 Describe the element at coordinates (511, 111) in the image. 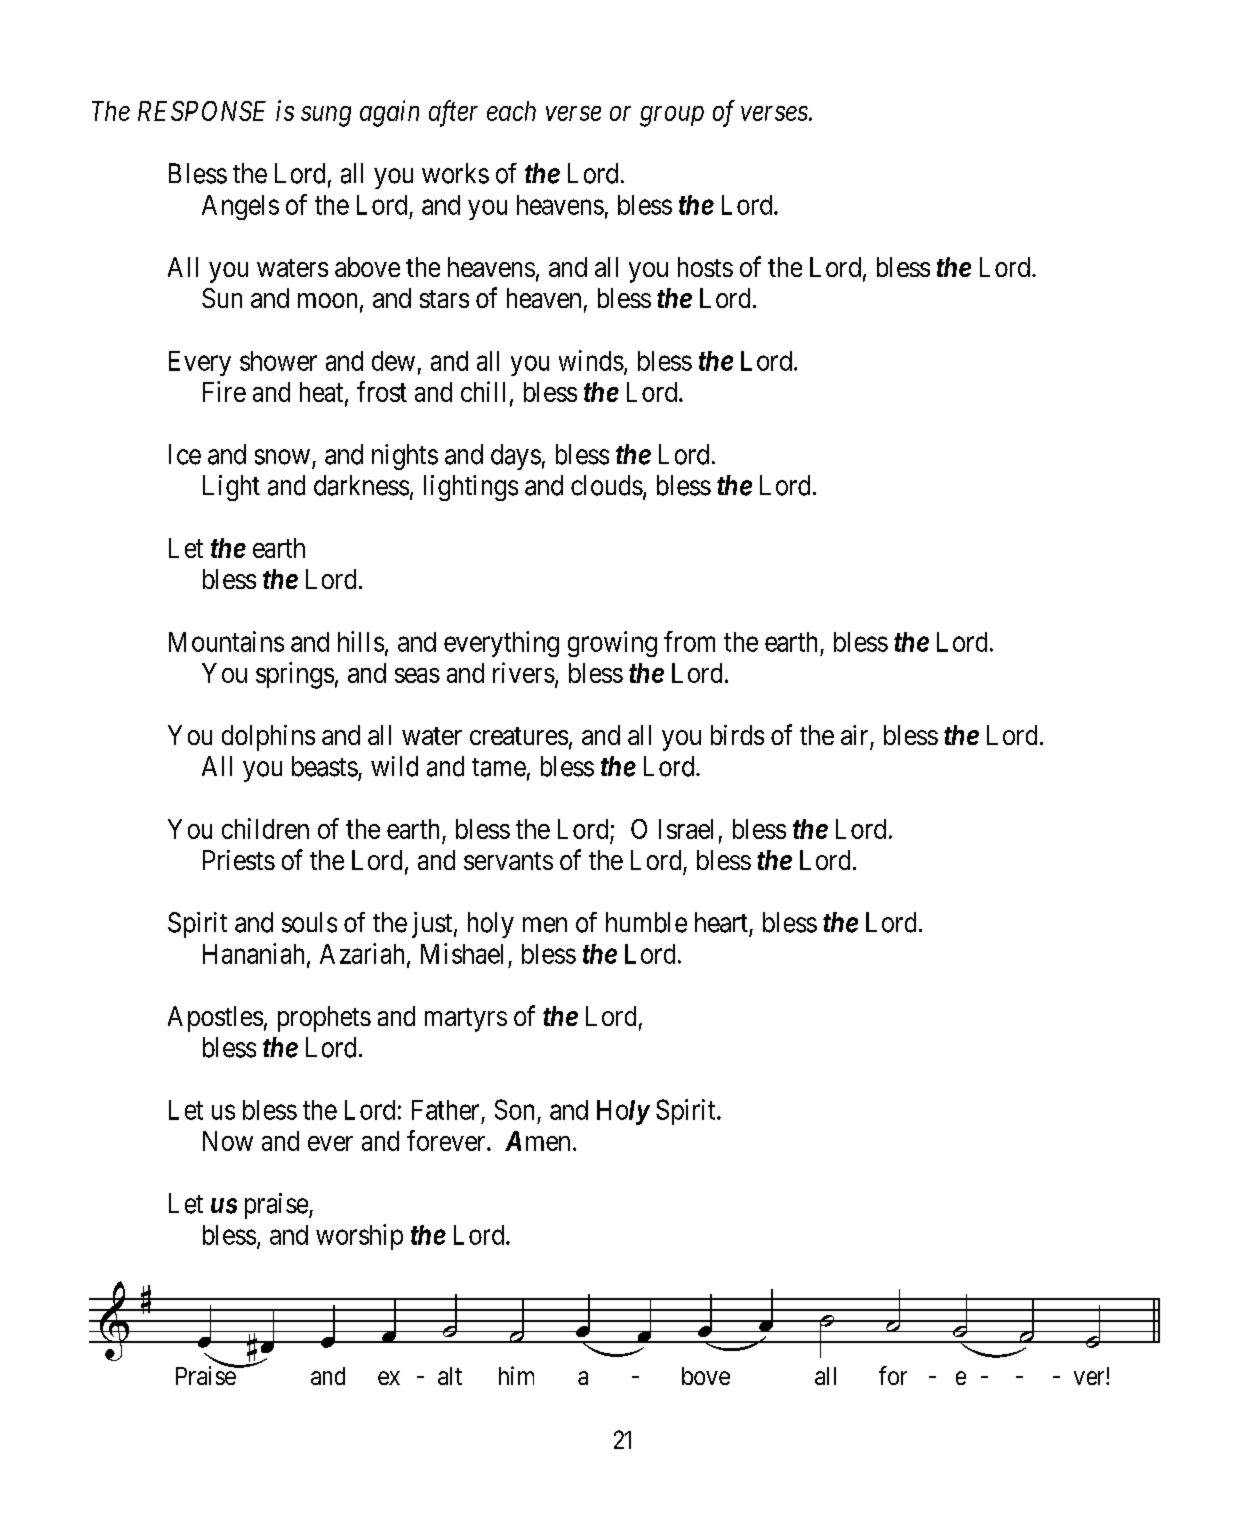

I see `each` at that location.
